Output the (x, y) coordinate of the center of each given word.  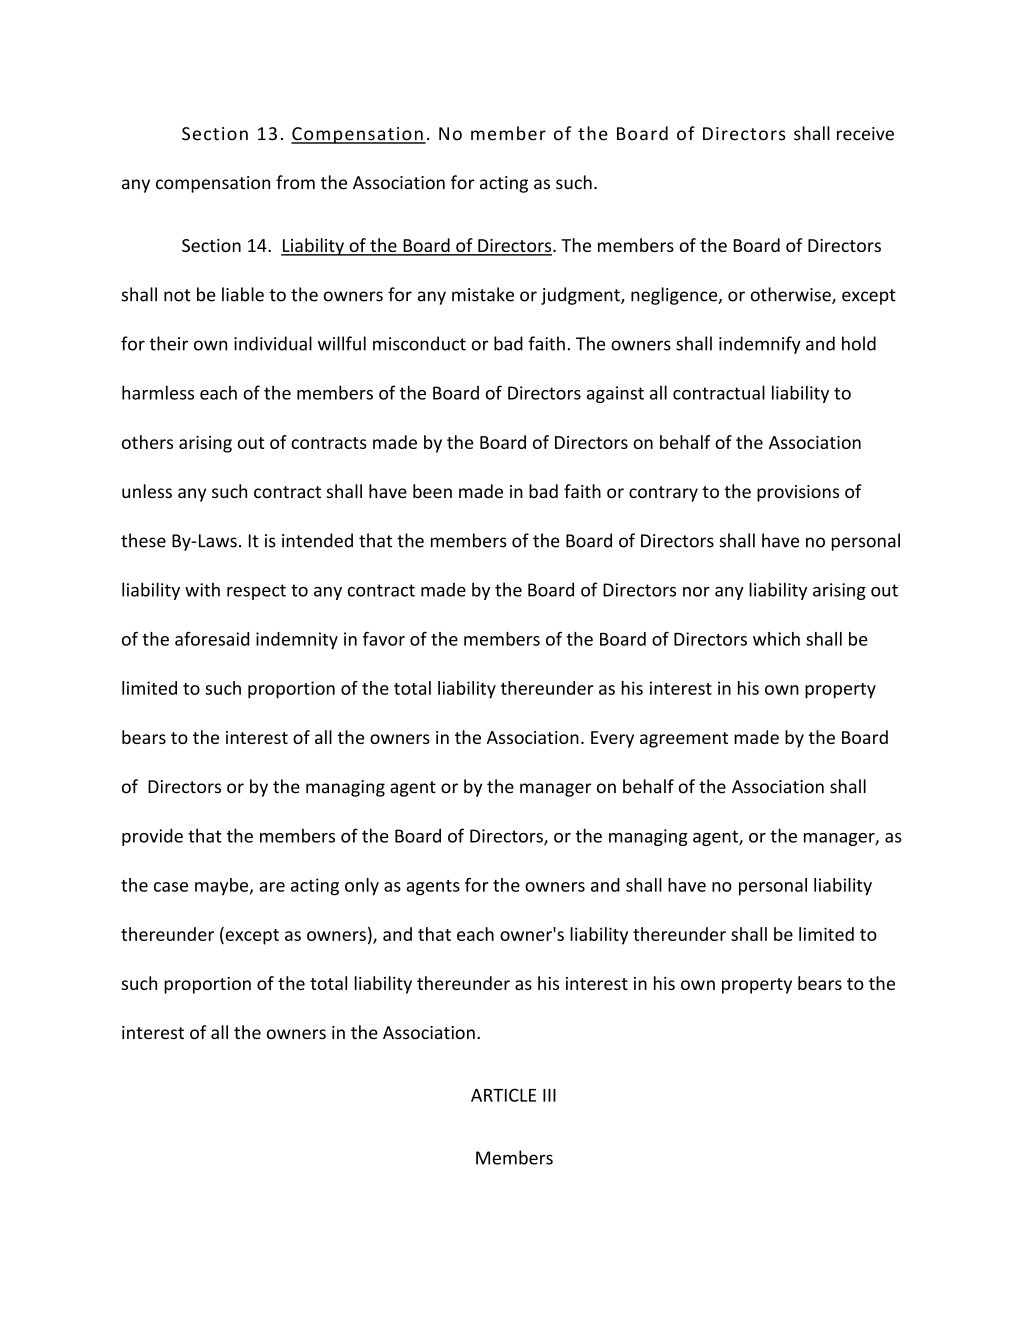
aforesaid (212, 639)
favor (384, 638)
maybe (223, 886)
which (776, 639)
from (295, 182)
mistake (483, 294)
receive (865, 134)
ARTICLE (503, 1095)
